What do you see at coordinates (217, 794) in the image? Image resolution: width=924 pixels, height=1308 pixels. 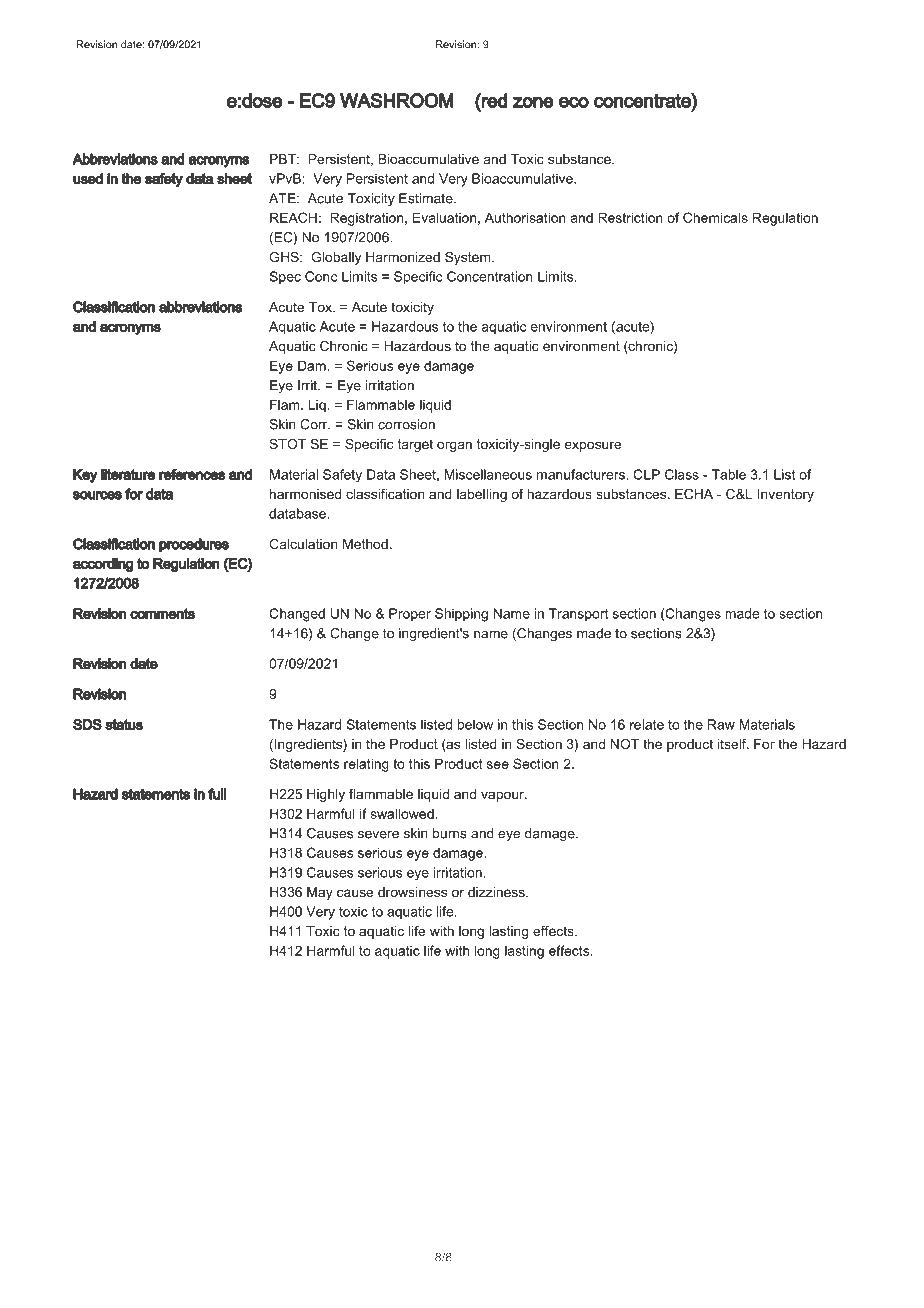 I see `full` at bounding box center [217, 794].
